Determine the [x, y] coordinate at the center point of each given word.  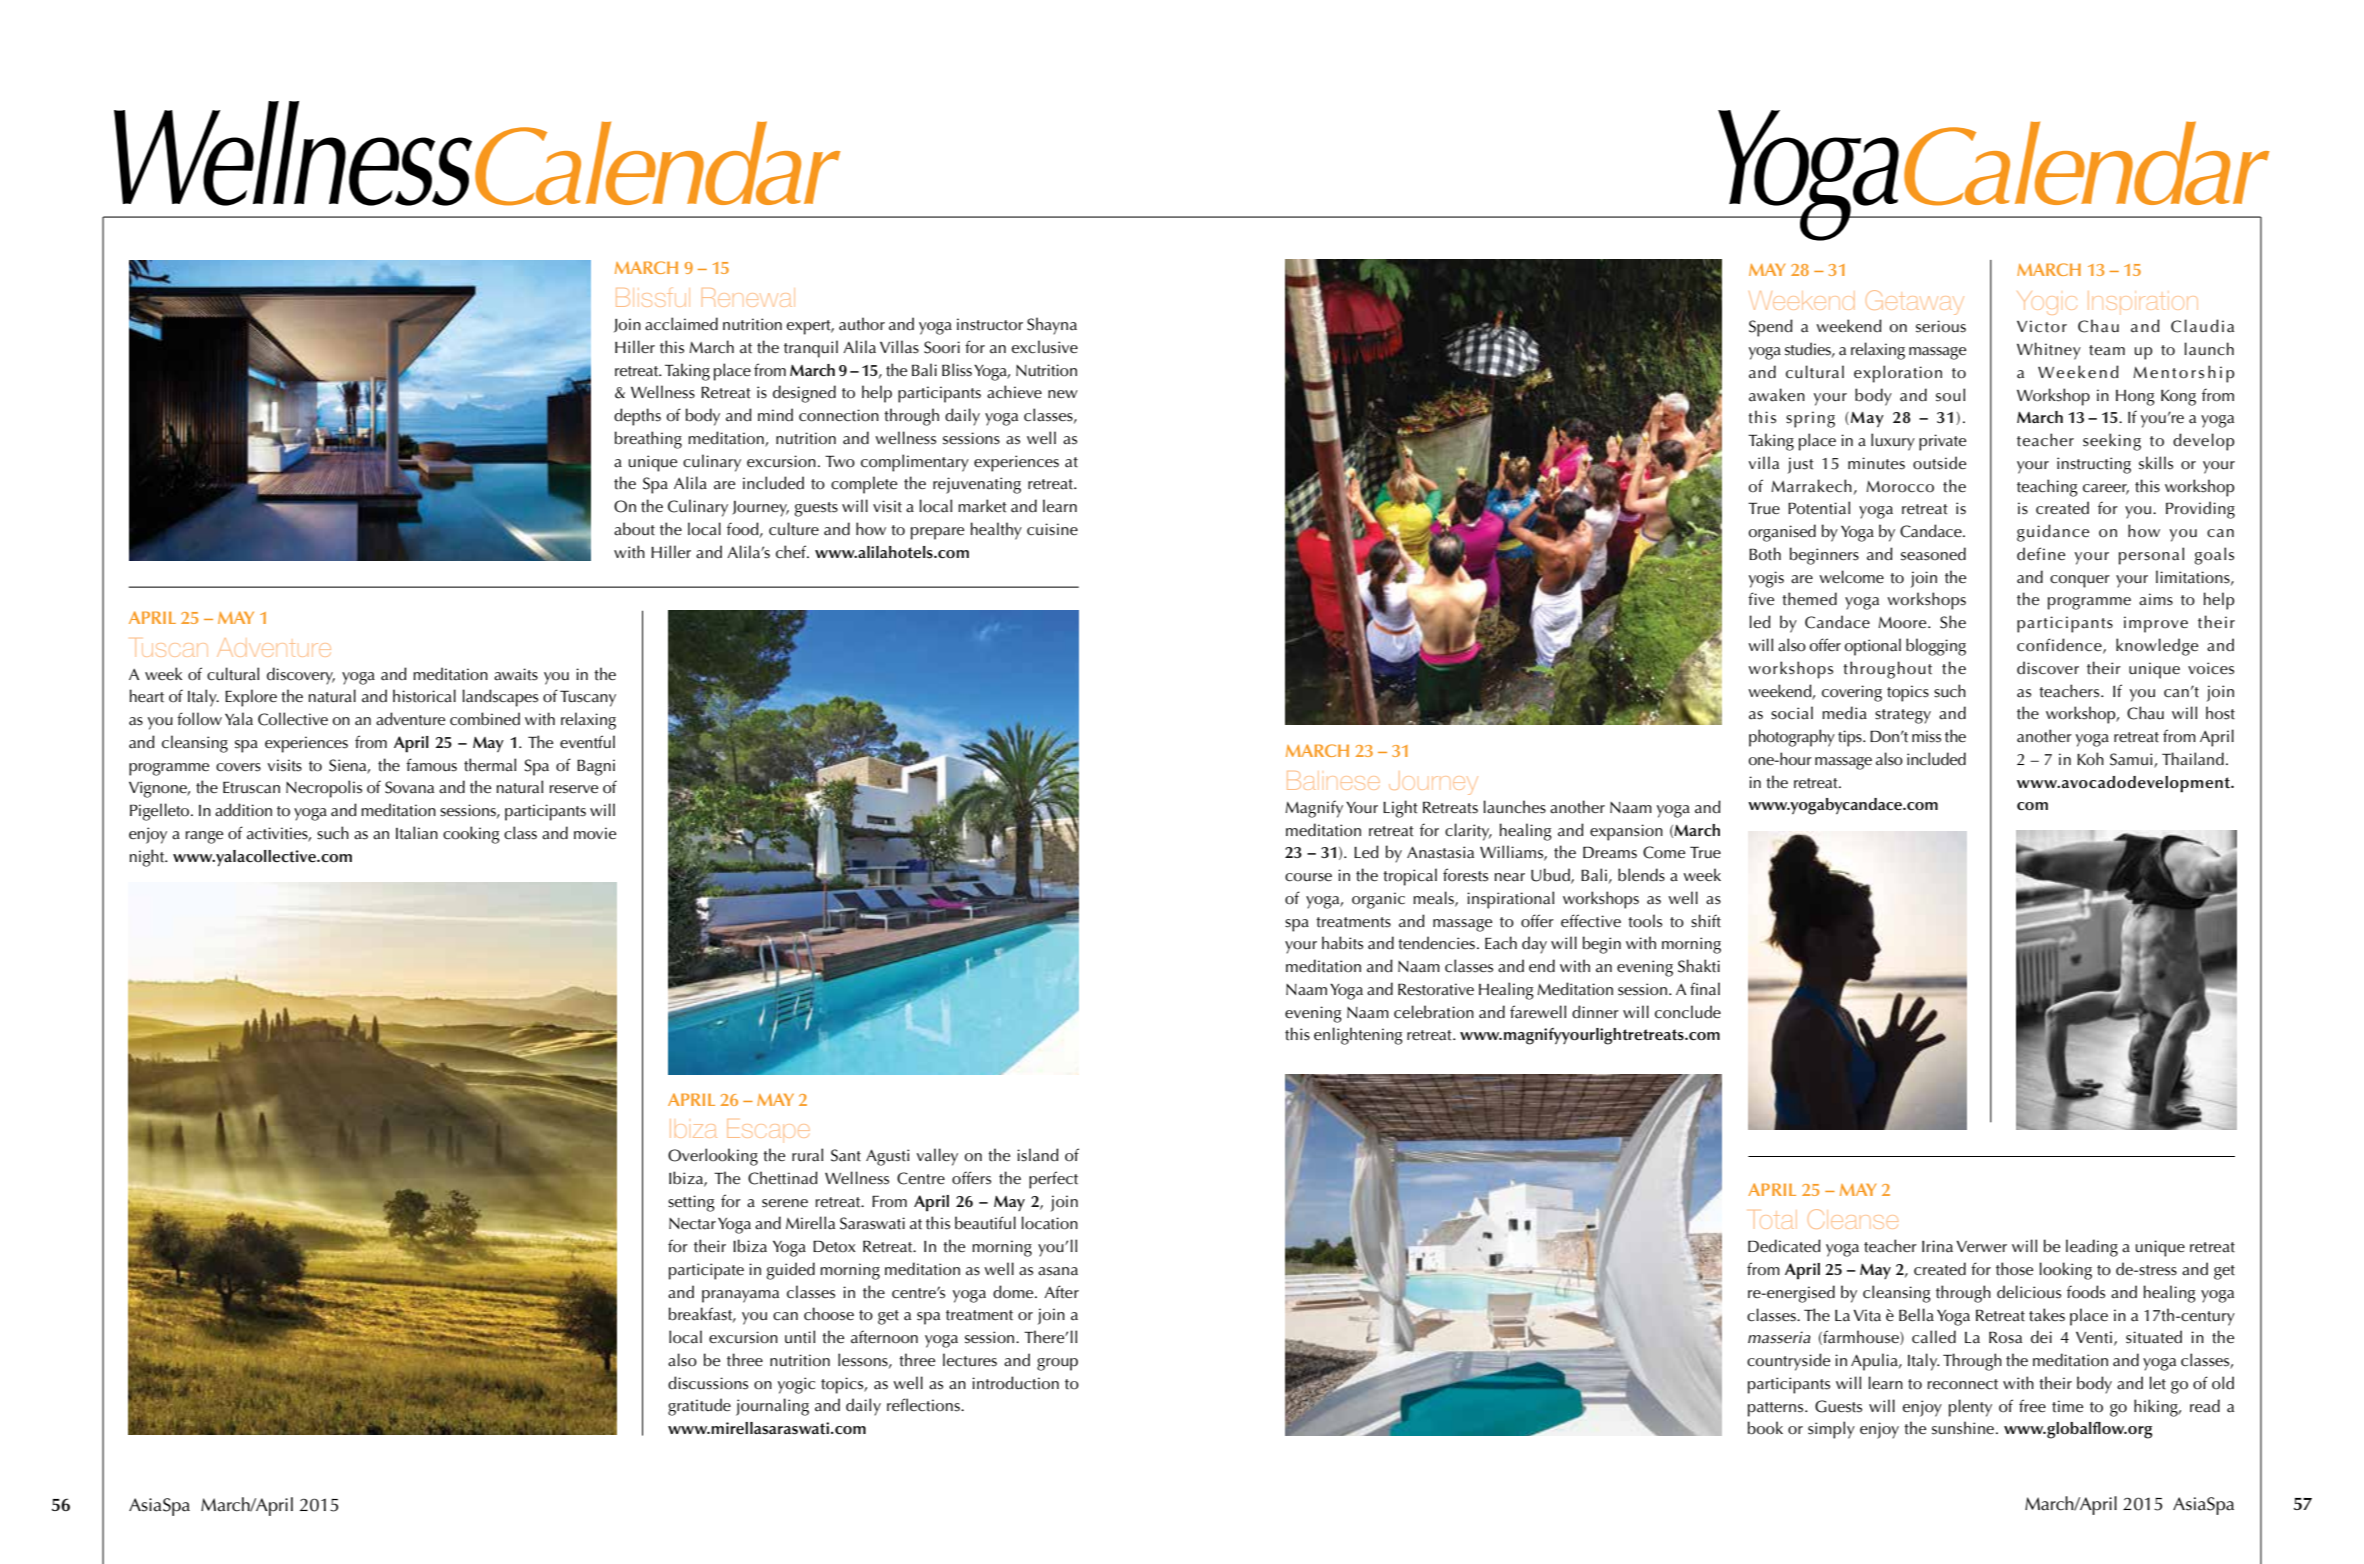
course [1308, 877]
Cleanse [1853, 1219]
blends [1641, 875]
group [1057, 1364]
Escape [768, 1128]
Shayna [1052, 326]
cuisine [1052, 529]
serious [1941, 326]
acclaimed [681, 324]
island [1038, 1155]
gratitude [699, 1407]
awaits [516, 674]
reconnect [1963, 1384]
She [1953, 622]
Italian [417, 833]
